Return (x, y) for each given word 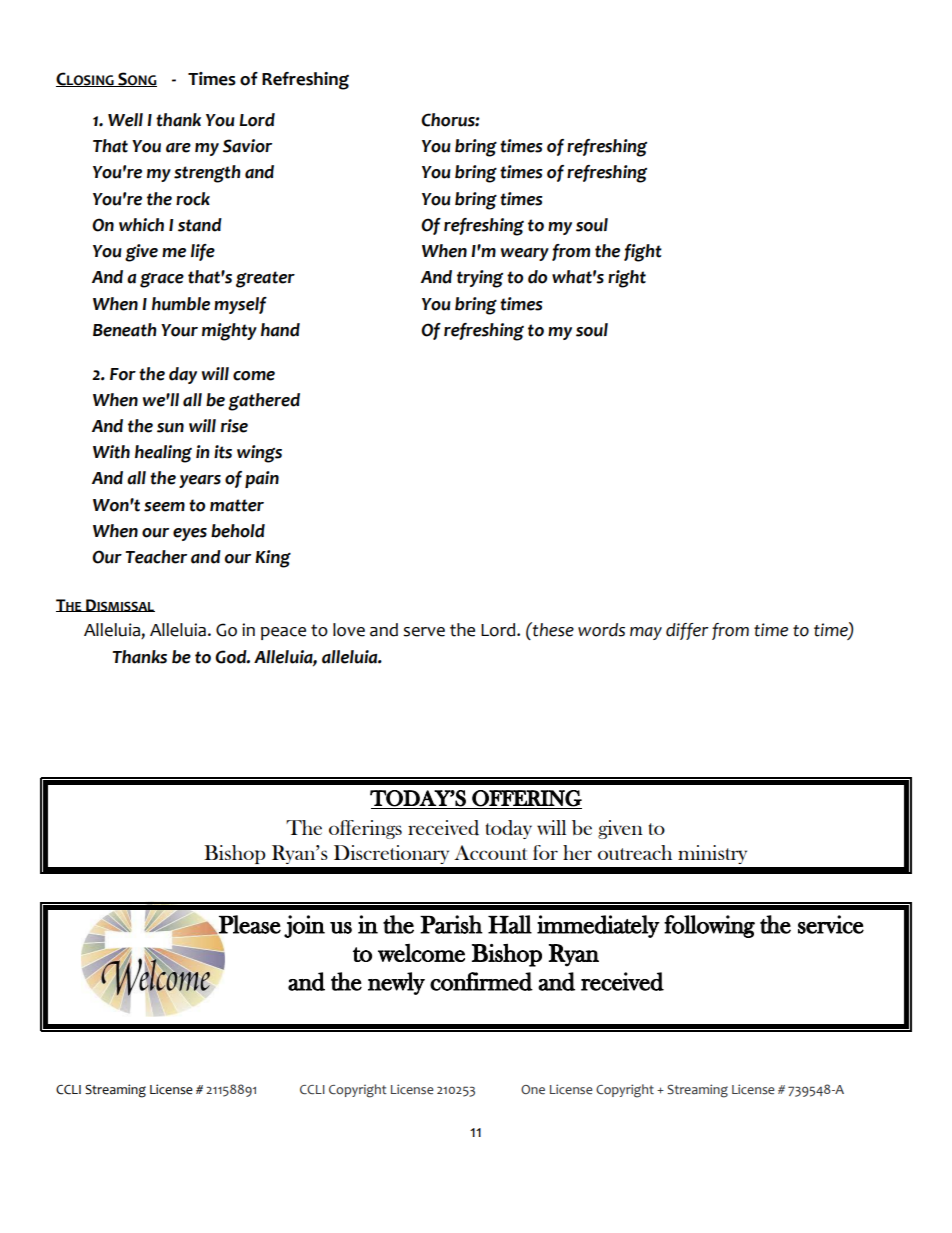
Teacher (156, 557)
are (178, 148)
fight (643, 253)
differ (687, 631)
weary (525, 254)
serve (424, 632)
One (533, 1090)
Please (249, 925)
